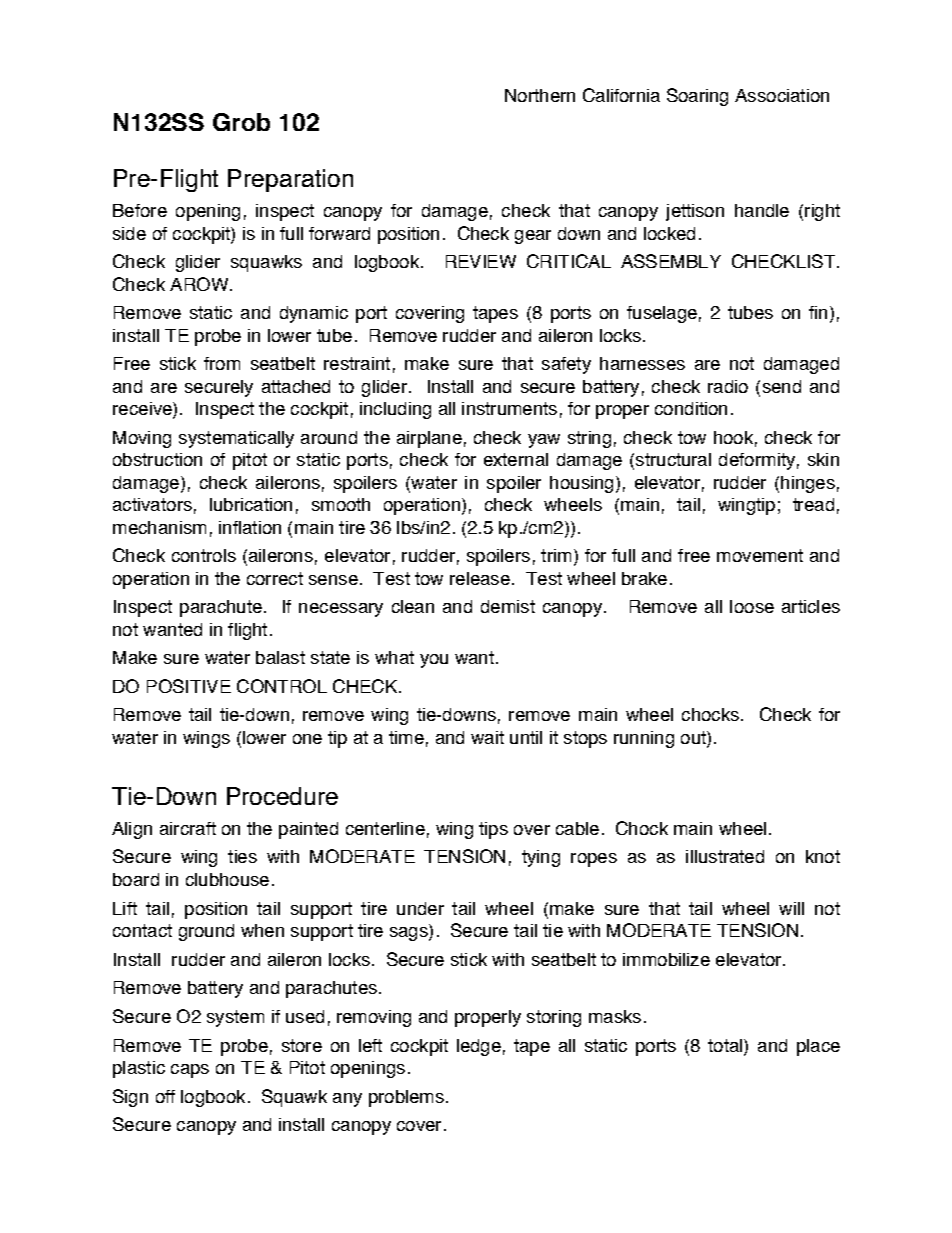  What do you see at coordinates (275, 578) in the image?
I see `correct` at bounding box center [275, 578].
